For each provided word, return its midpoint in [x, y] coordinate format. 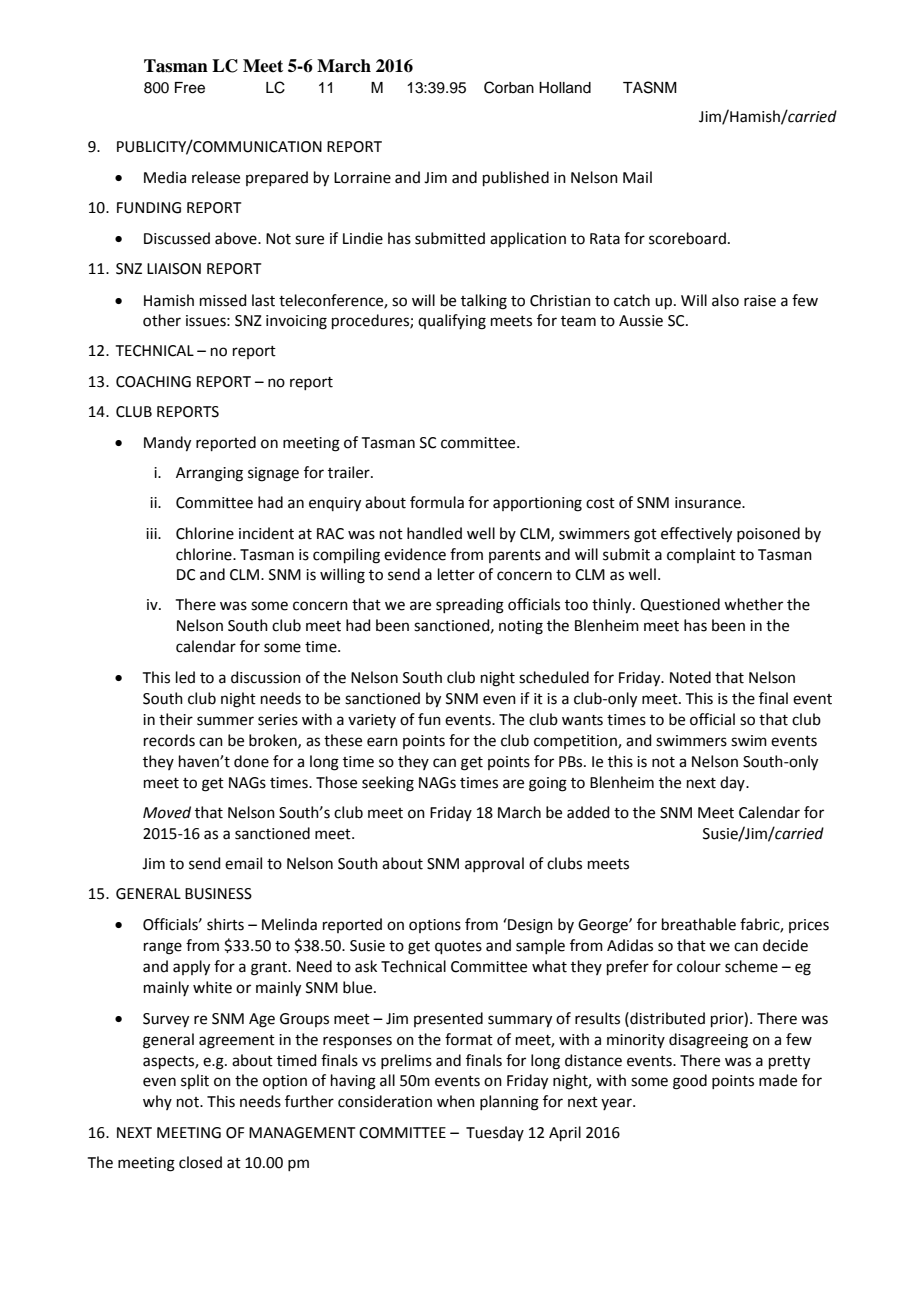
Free [190, 88]
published [516, 178]
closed [200, 1162]
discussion [266, 677]
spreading [470, 606]
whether [753, 604]
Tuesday [495, 1133]
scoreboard [687, 238]
